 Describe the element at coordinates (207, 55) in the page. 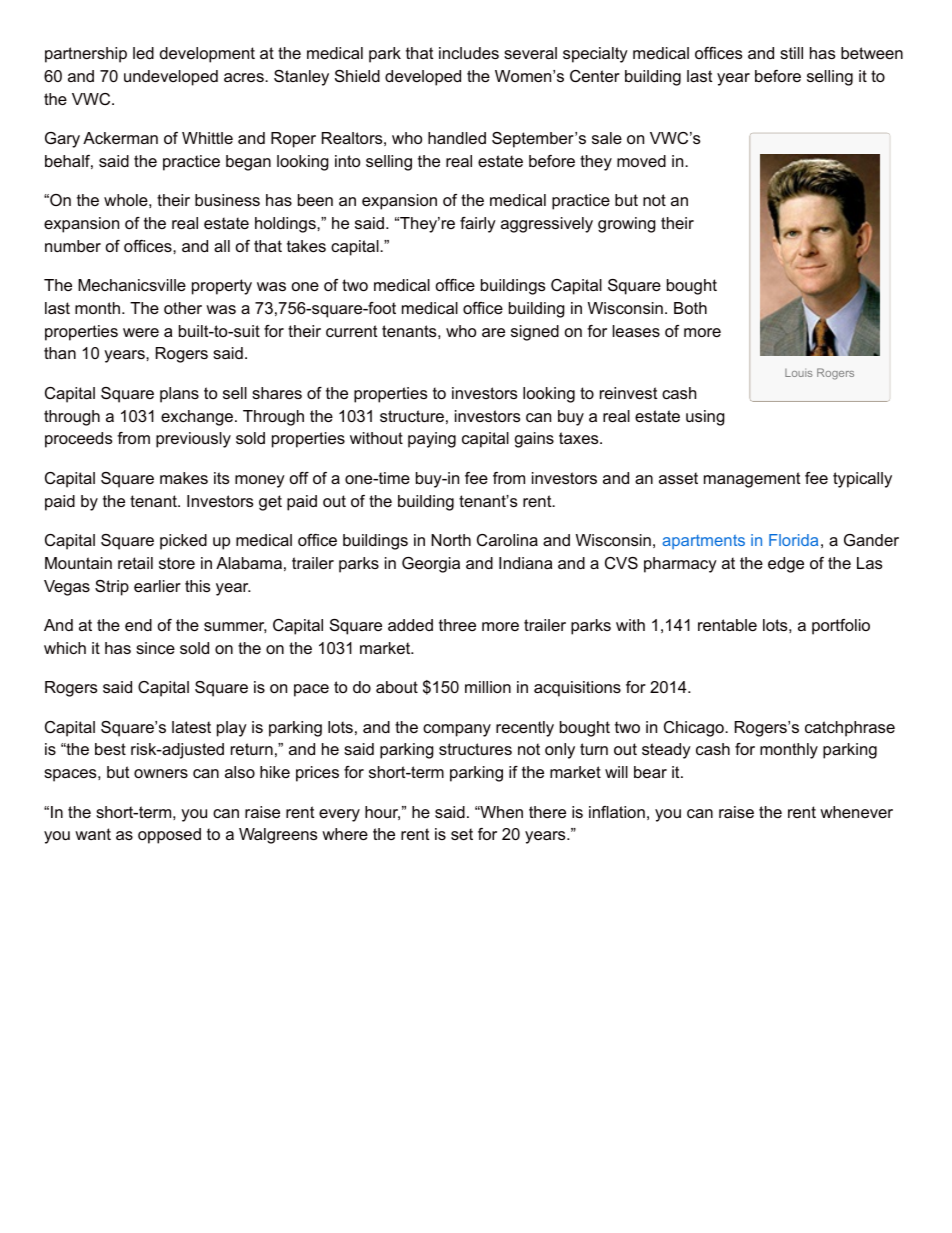

I see `development` at that location.
